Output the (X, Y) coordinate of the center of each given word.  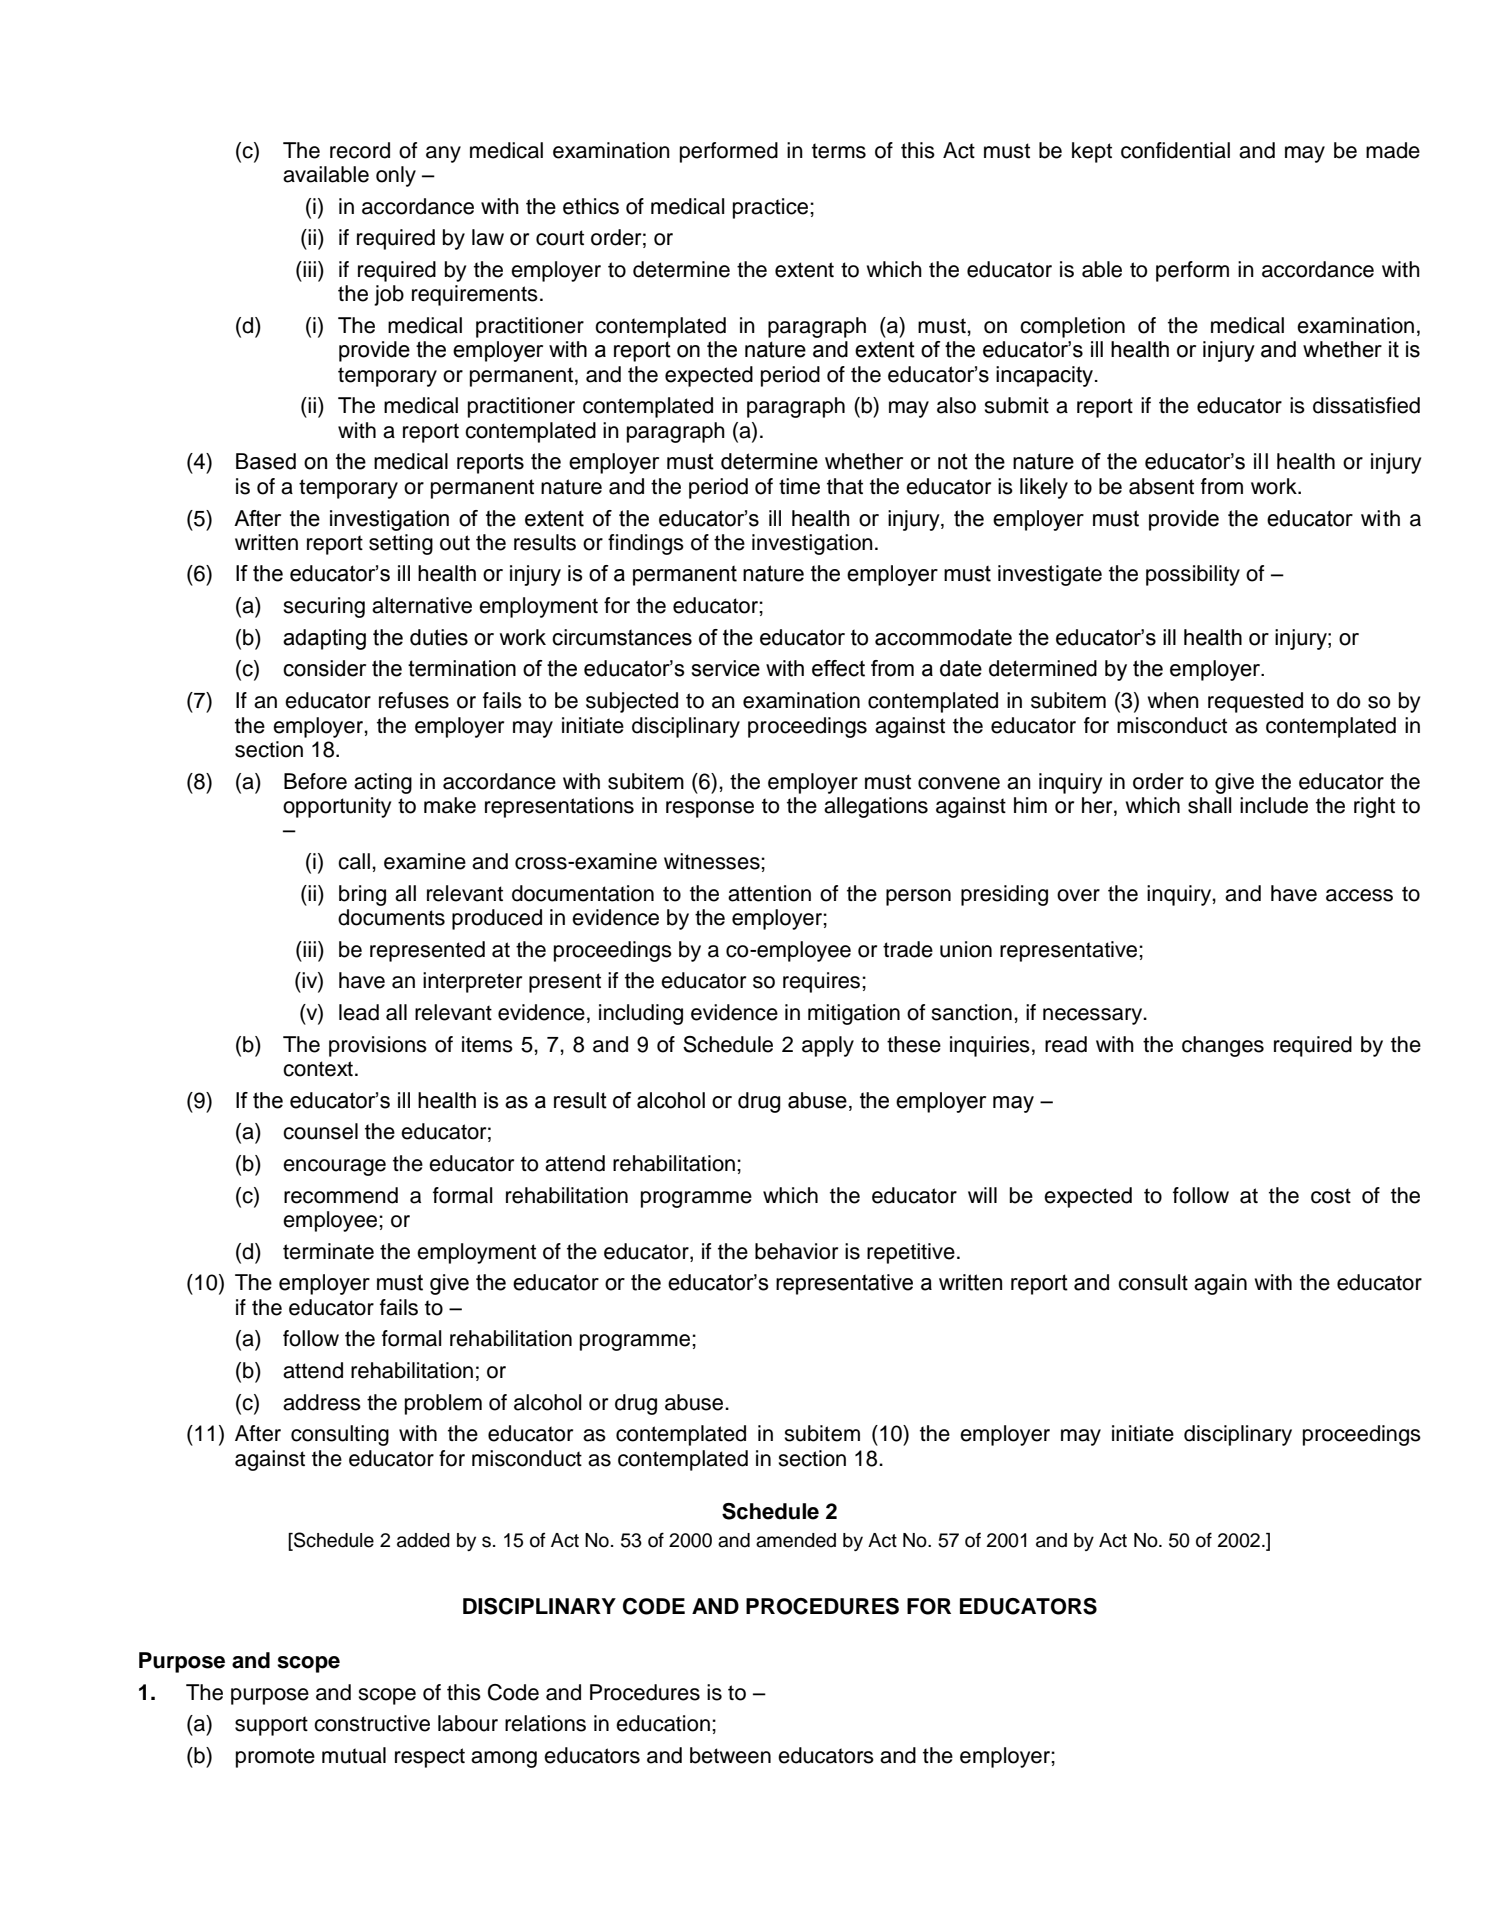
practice (772, 208)
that (845, 486)
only (396, 176)
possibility (1193, 575)
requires (823, 982)
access (1359, 895)
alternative (422, 605)
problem (443, 1404)
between (730, 1755)
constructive (372, 1723)
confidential (1175, 150)
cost (1331, 1196)
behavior (796, 1251)
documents (391, 917)
